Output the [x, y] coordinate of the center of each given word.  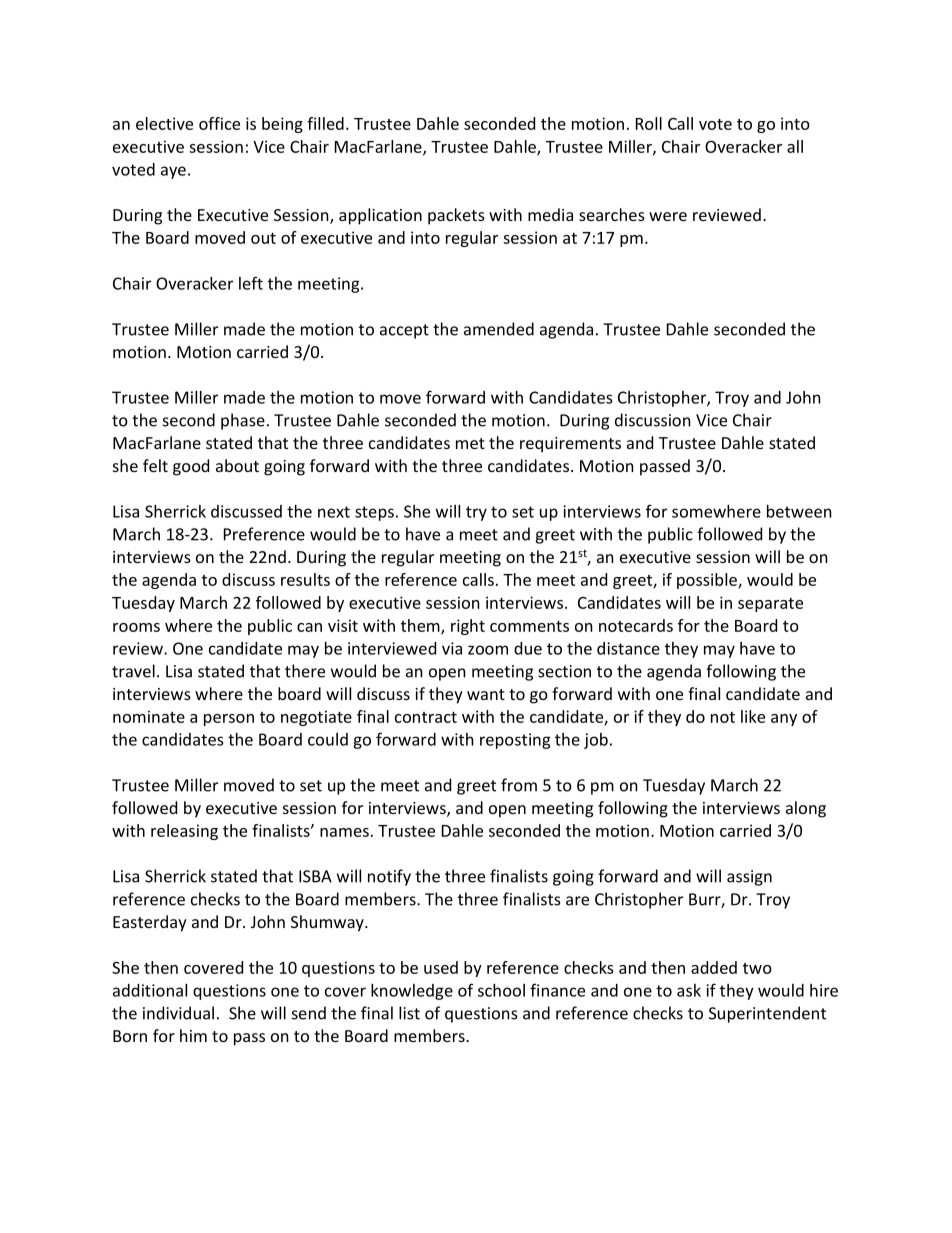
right [468, 627]
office [219, 123]
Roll [649, 123]
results [305, 579]
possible [708, 581]
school [501, 990]
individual [178, 1013]
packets [456, 216]
